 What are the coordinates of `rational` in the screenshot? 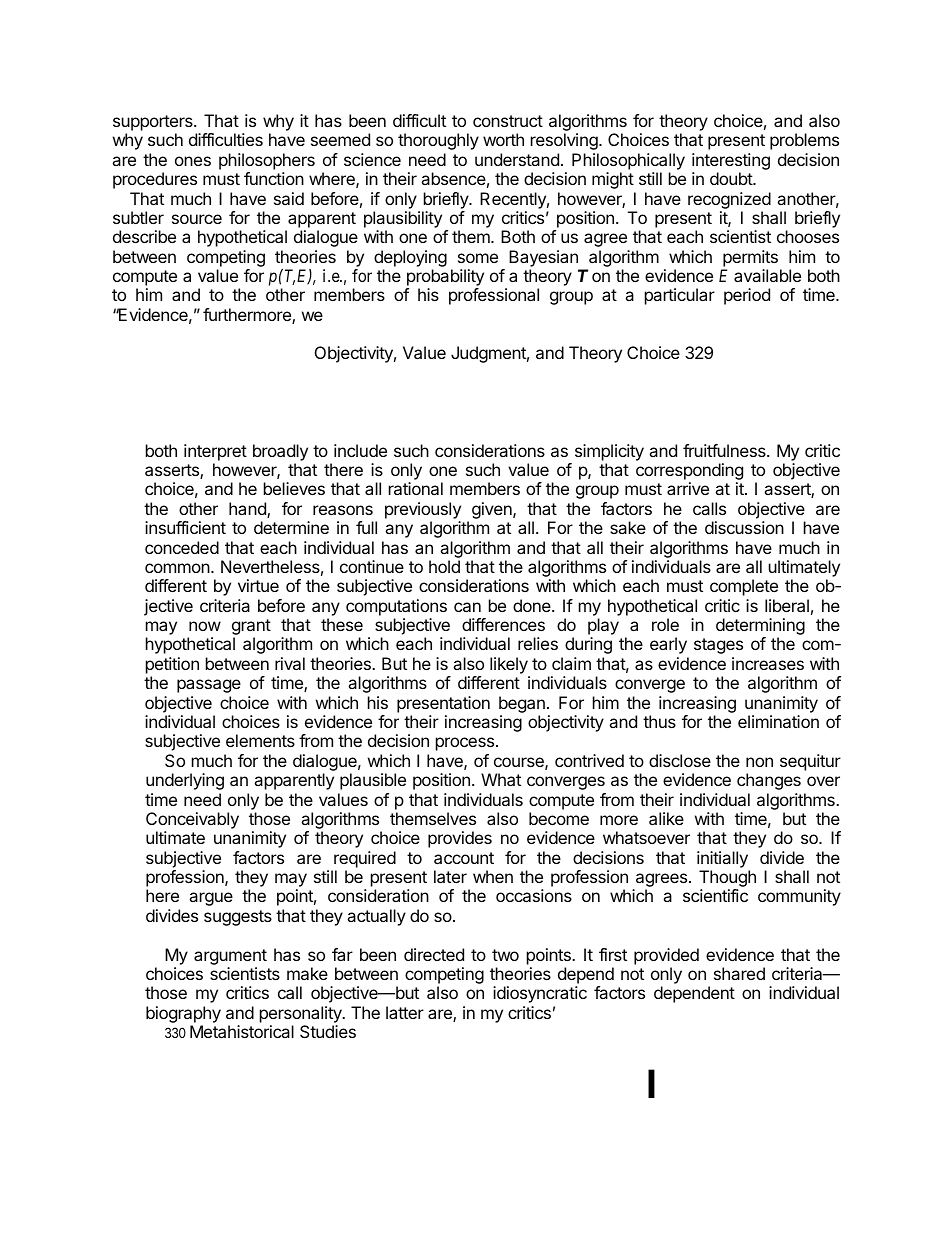 It's located at (416, 488).
